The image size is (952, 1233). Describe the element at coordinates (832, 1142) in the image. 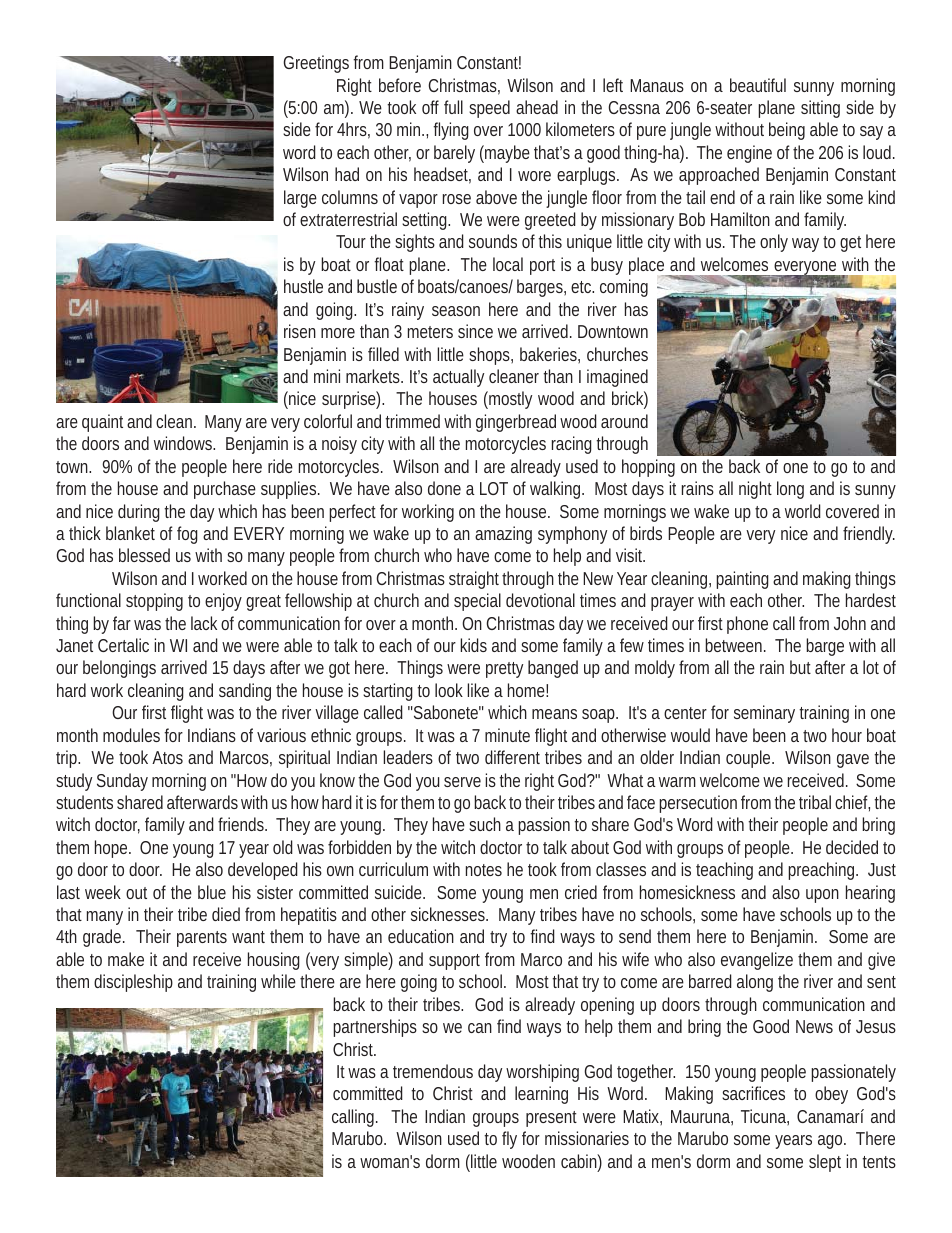

I see `ago` at that location.
